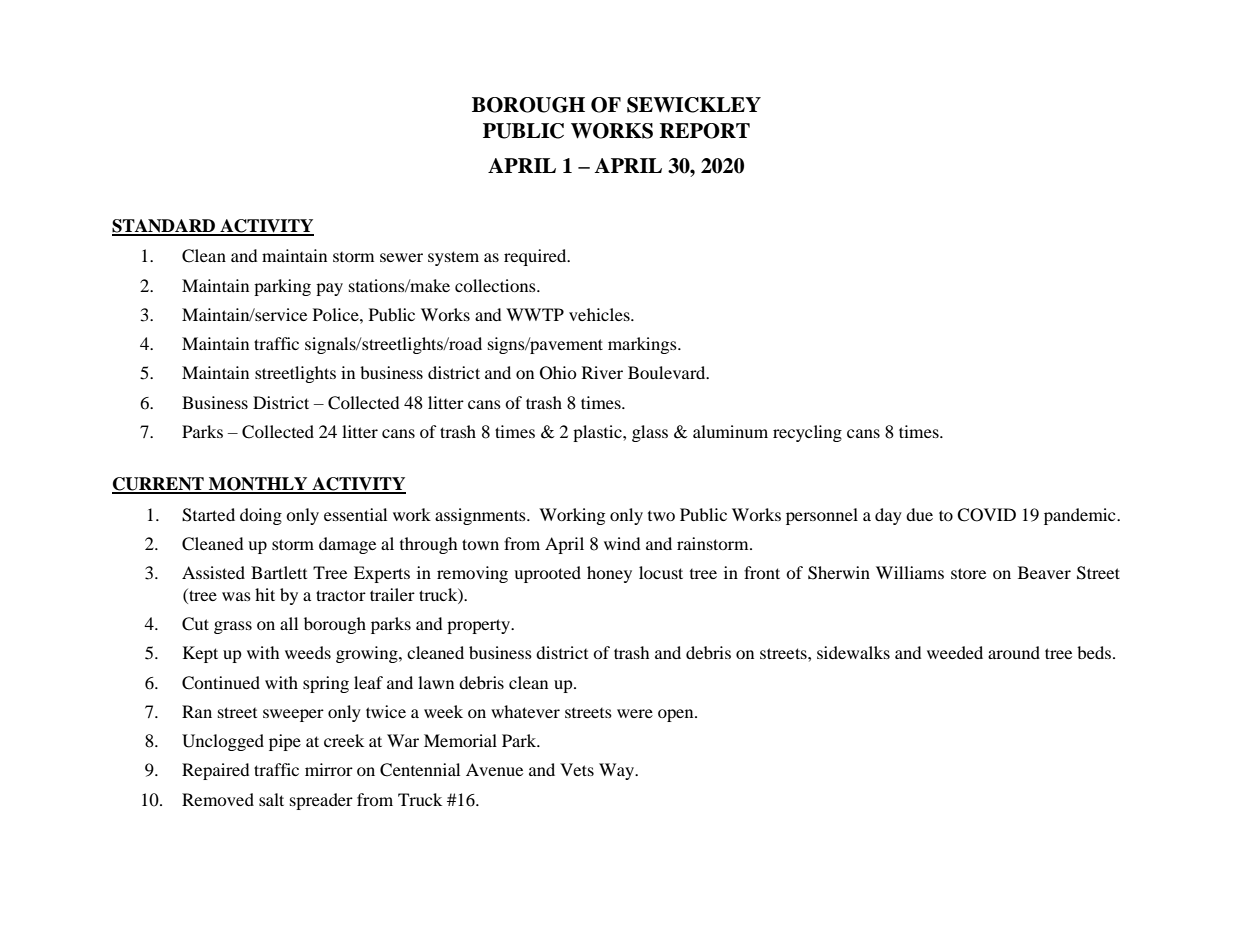  What do you see at coordinates (600, 314) in the screenshot?
I see `vehicles` at bounding box center [600, 314].
